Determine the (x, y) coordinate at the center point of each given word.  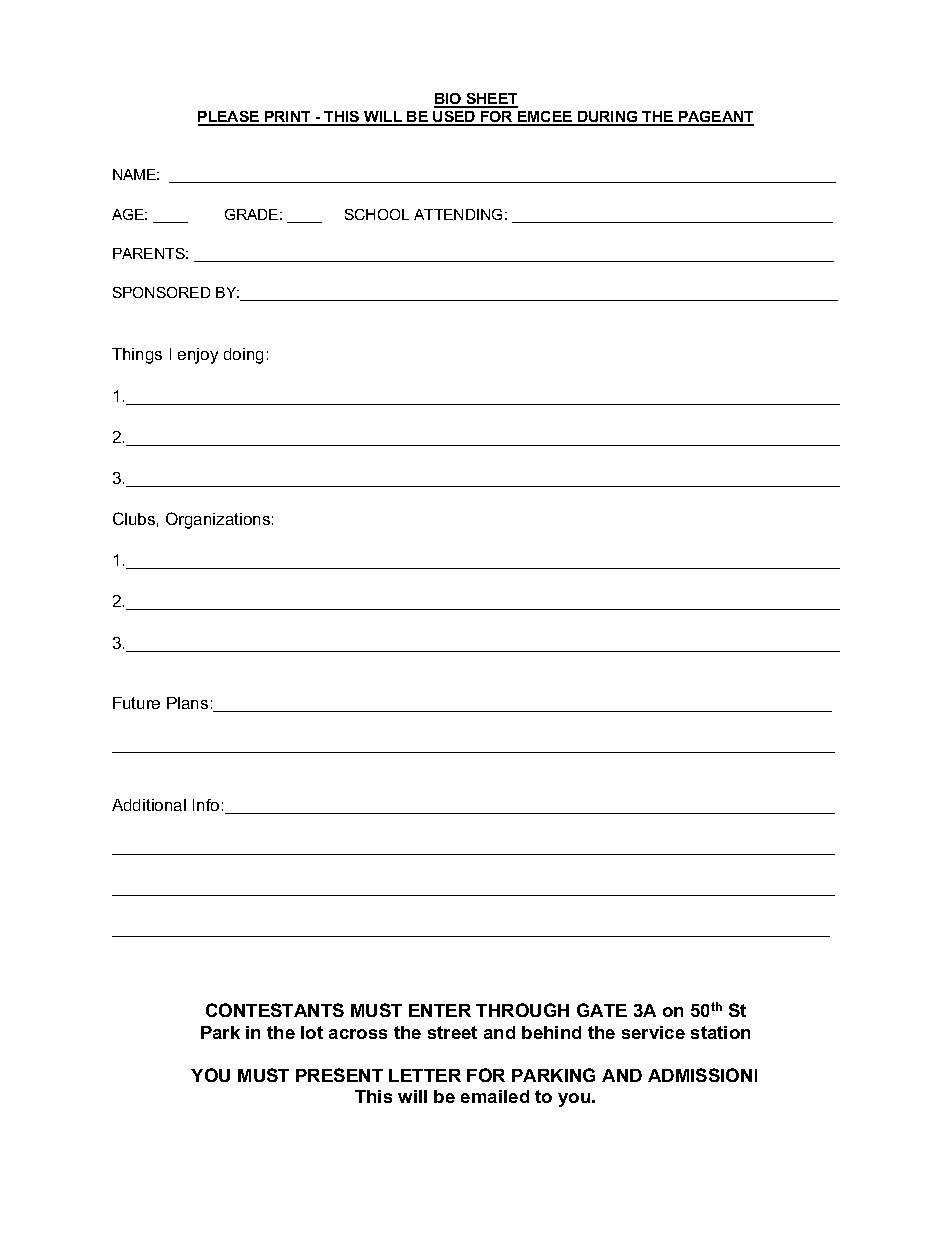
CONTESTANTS (275, 1010)
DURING (608, 118)
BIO (449, 100)
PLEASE (230, 118)
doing (243, 356)
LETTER (425, 1075)
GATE (602, 1010)
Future (136, 703)
